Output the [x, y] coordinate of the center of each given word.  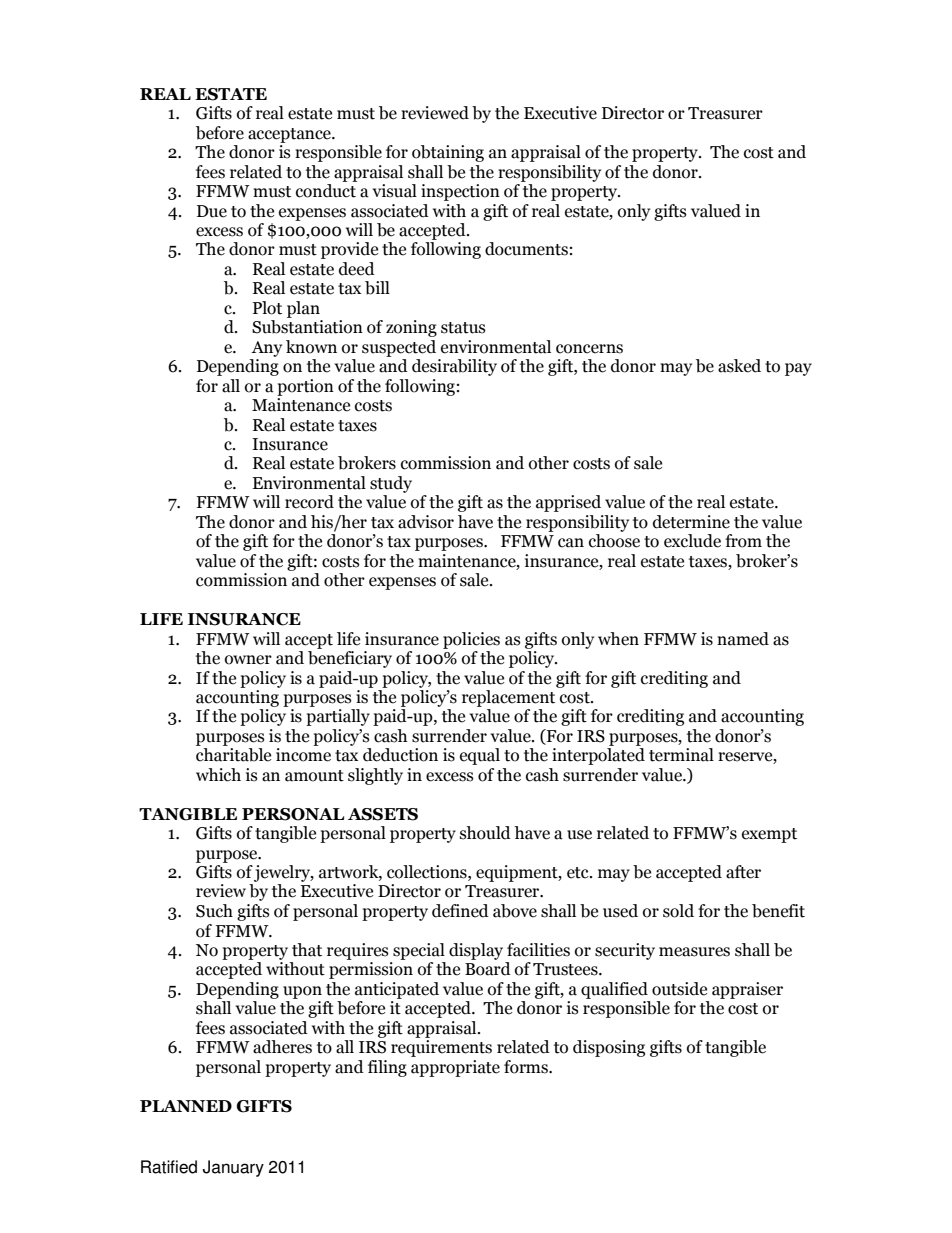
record [309, 502]
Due [212, 211]
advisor [426, 522]
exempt [769, 835]
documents [526, 249]
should [485, 833]
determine [691, 522]
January [233, 1168]
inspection [460, 192]
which [218, 775]
